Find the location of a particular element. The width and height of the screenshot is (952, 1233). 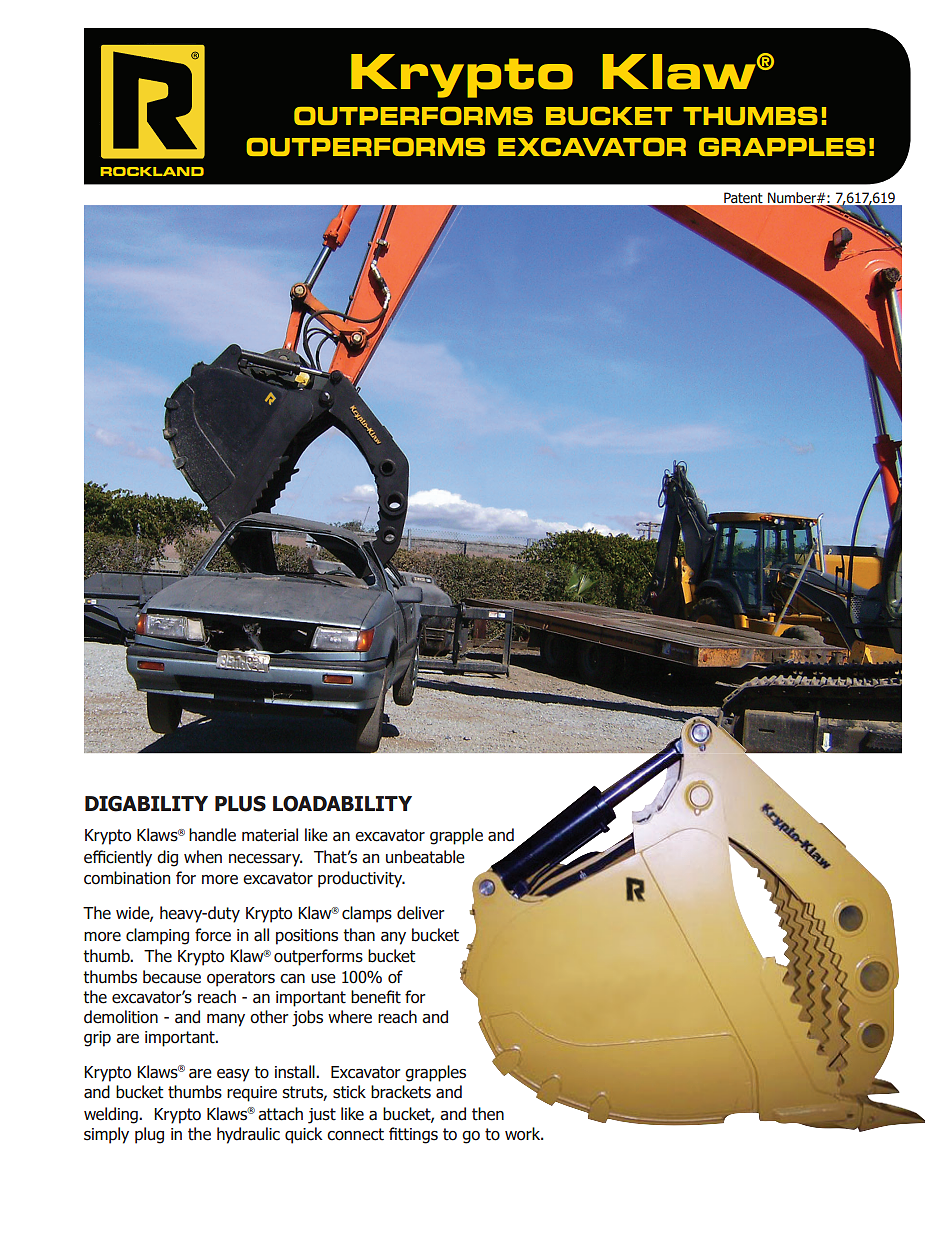

positions is located at coordinates (307, 937).
